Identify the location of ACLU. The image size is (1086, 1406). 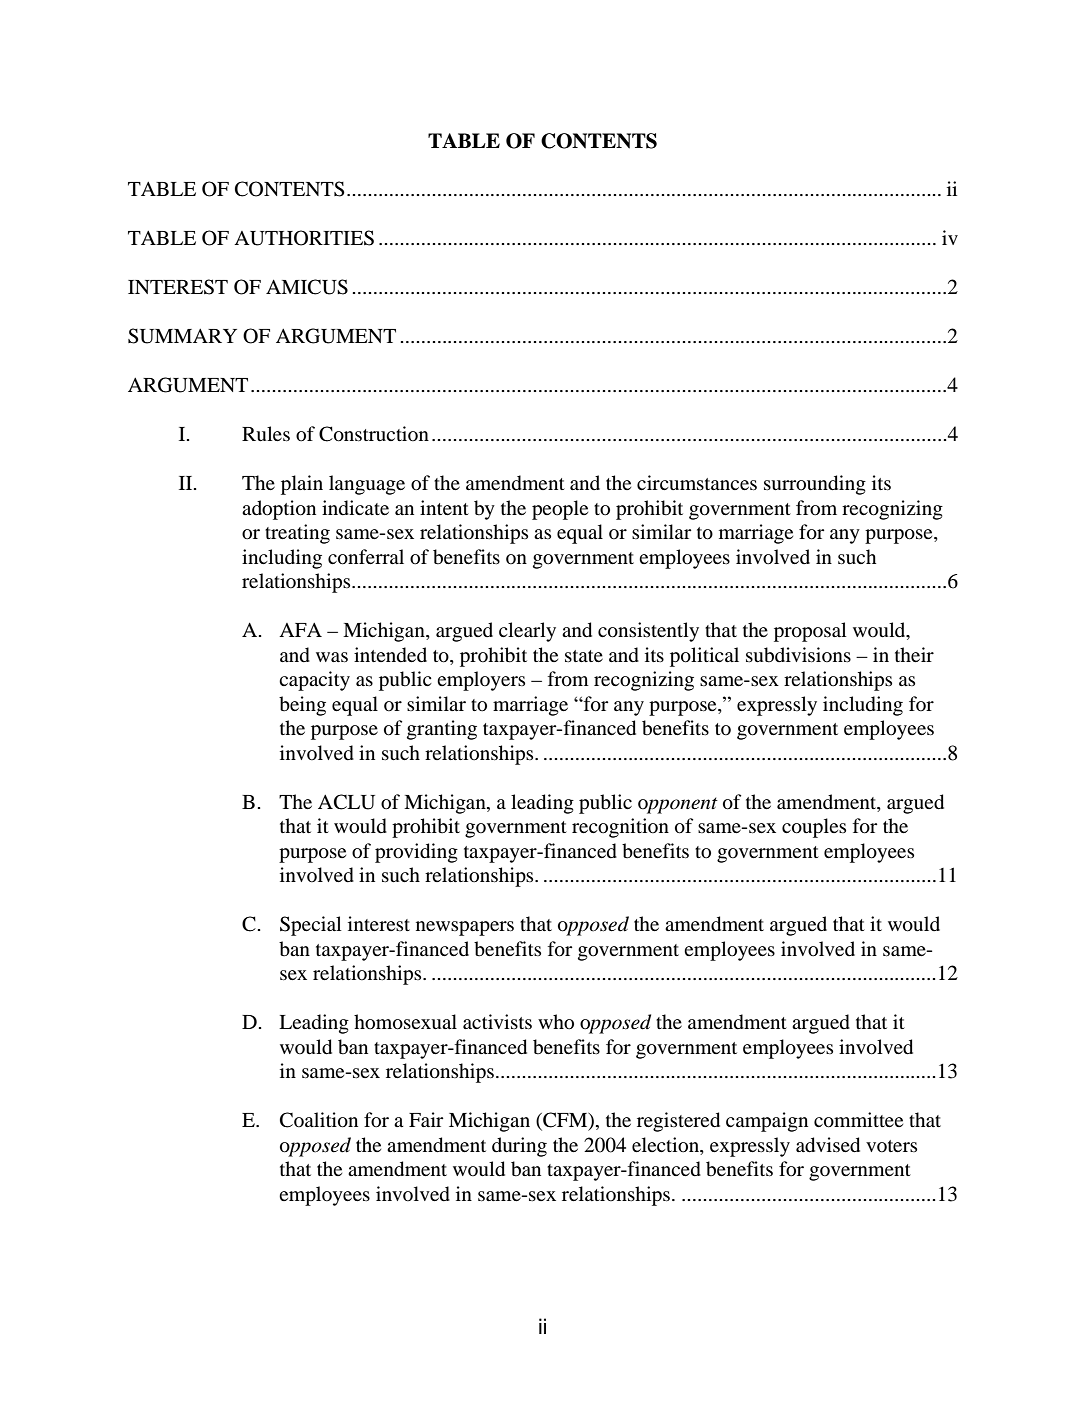
(346, 802).
